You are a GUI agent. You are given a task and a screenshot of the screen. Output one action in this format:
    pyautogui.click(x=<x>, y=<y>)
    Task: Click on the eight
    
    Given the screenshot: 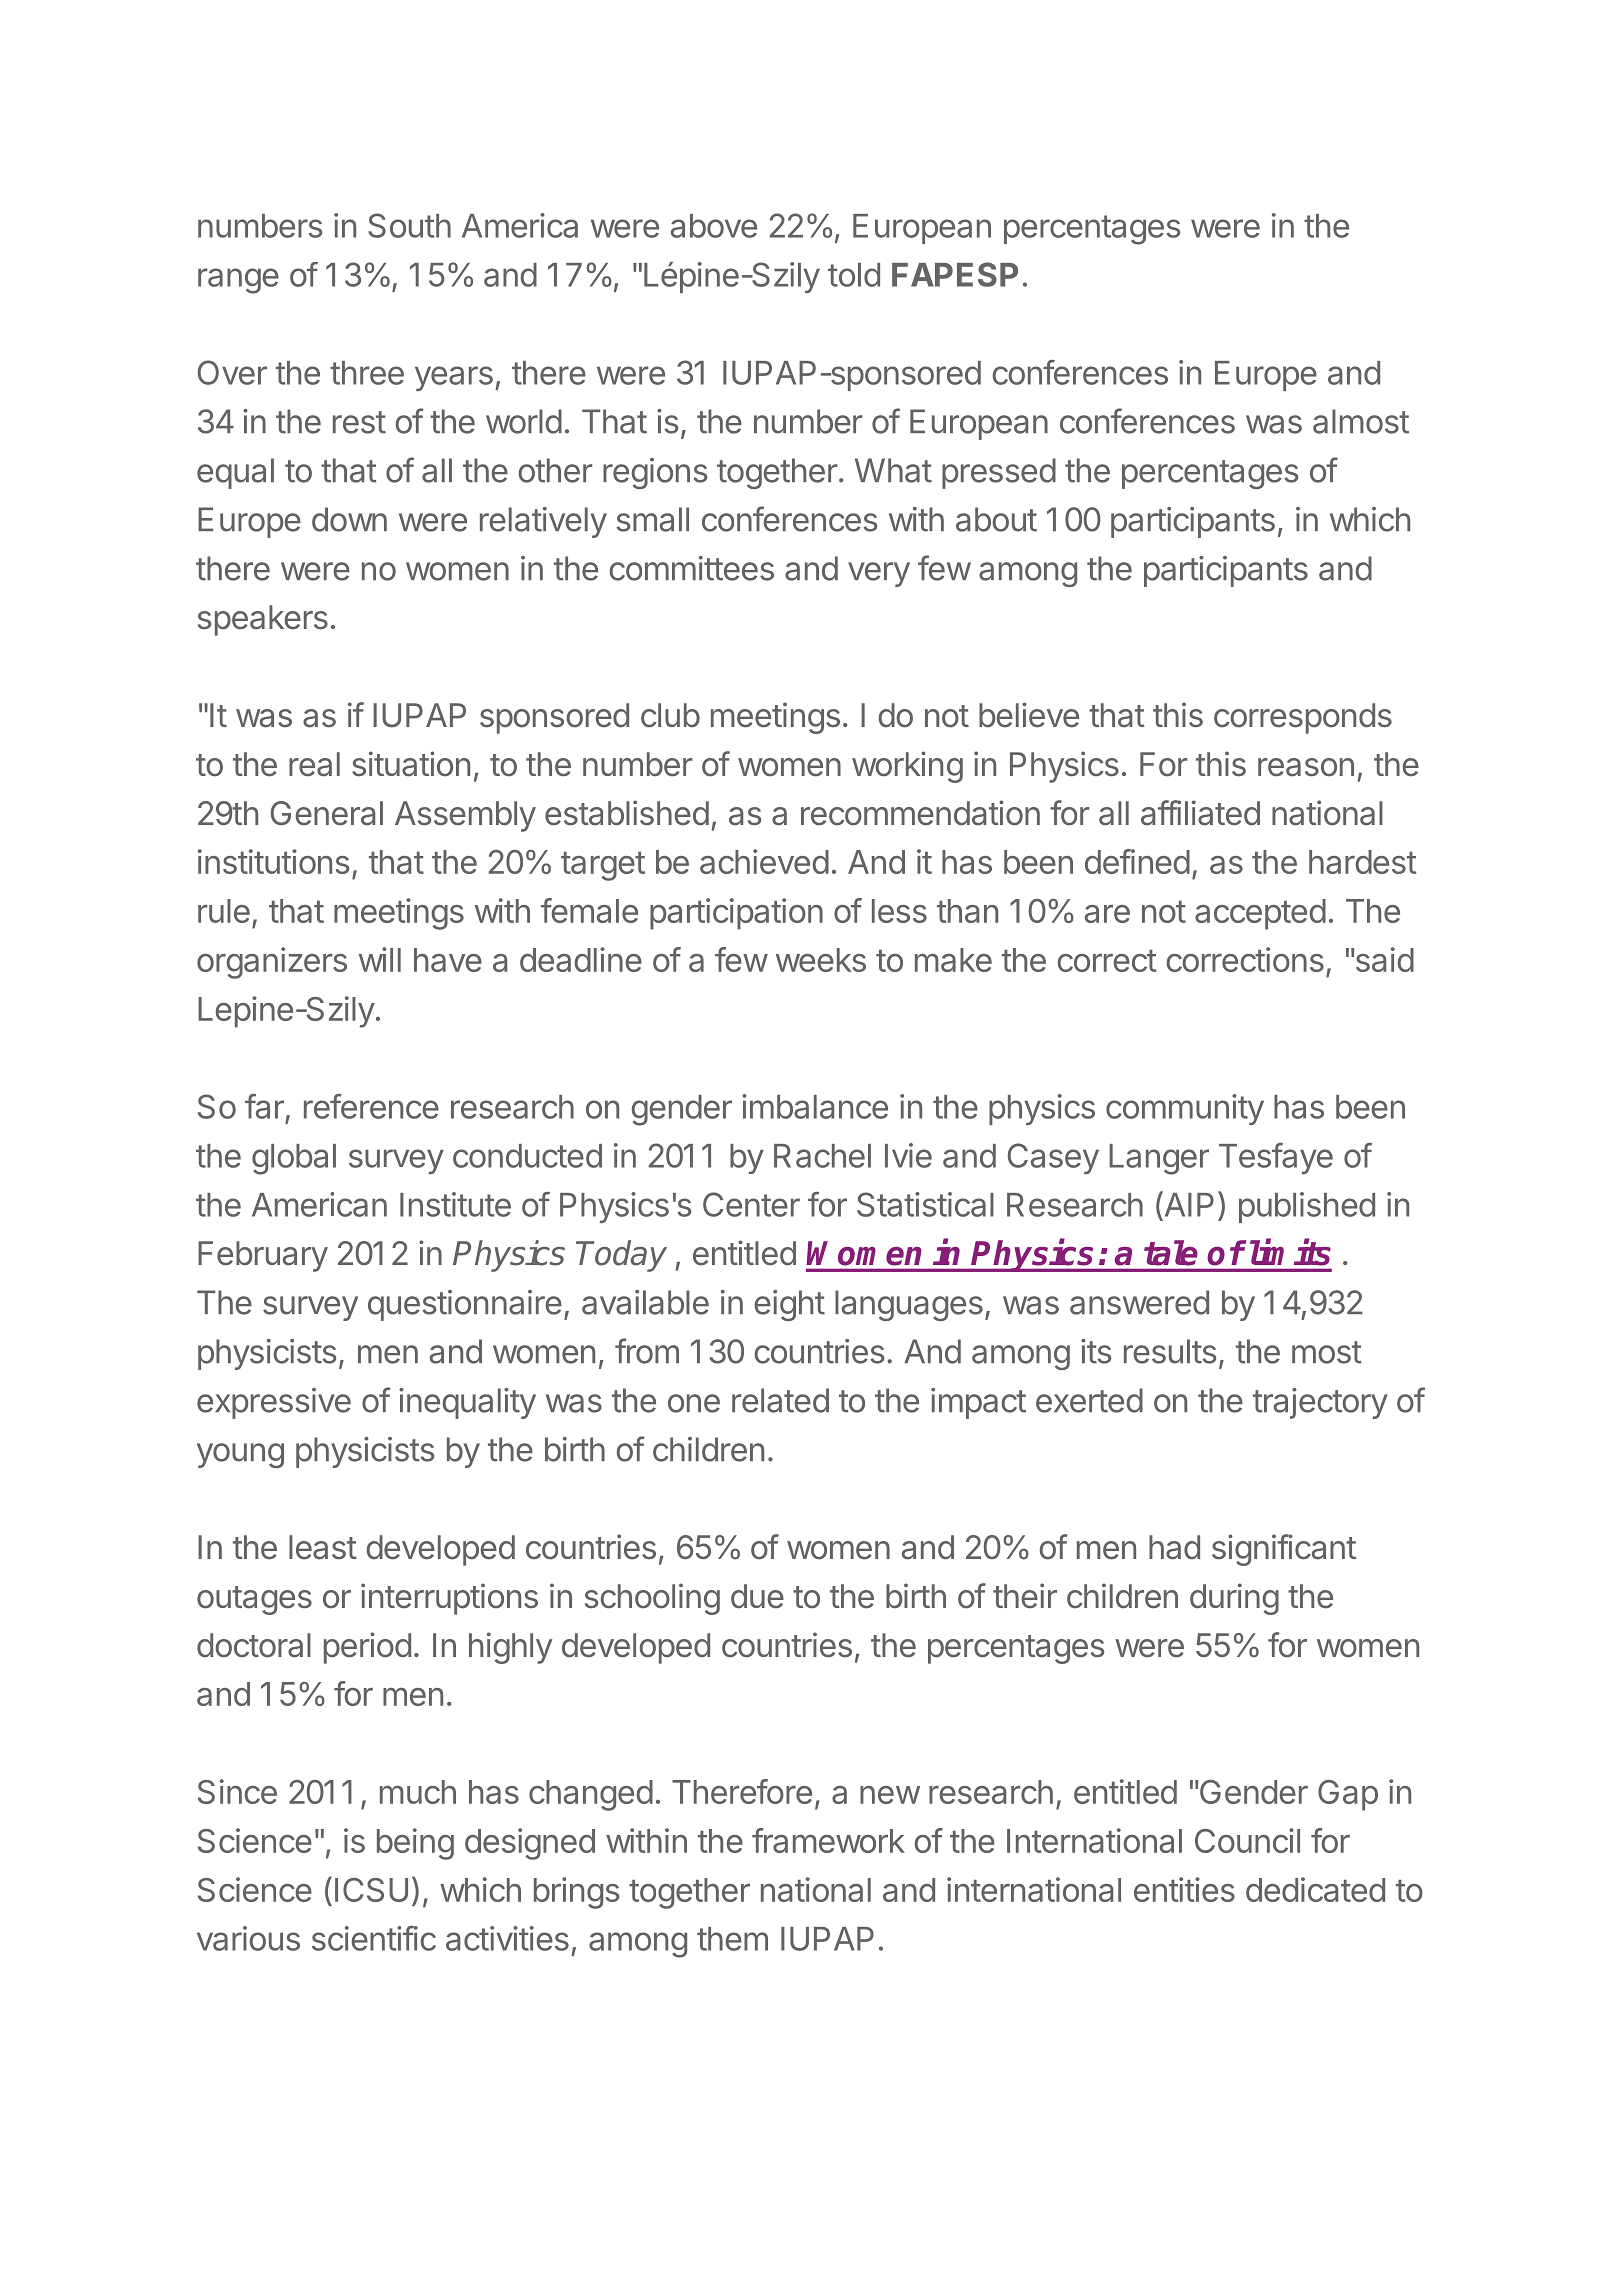 What is the action you would take?
    pyautogui.click(x=789, y=1305)
